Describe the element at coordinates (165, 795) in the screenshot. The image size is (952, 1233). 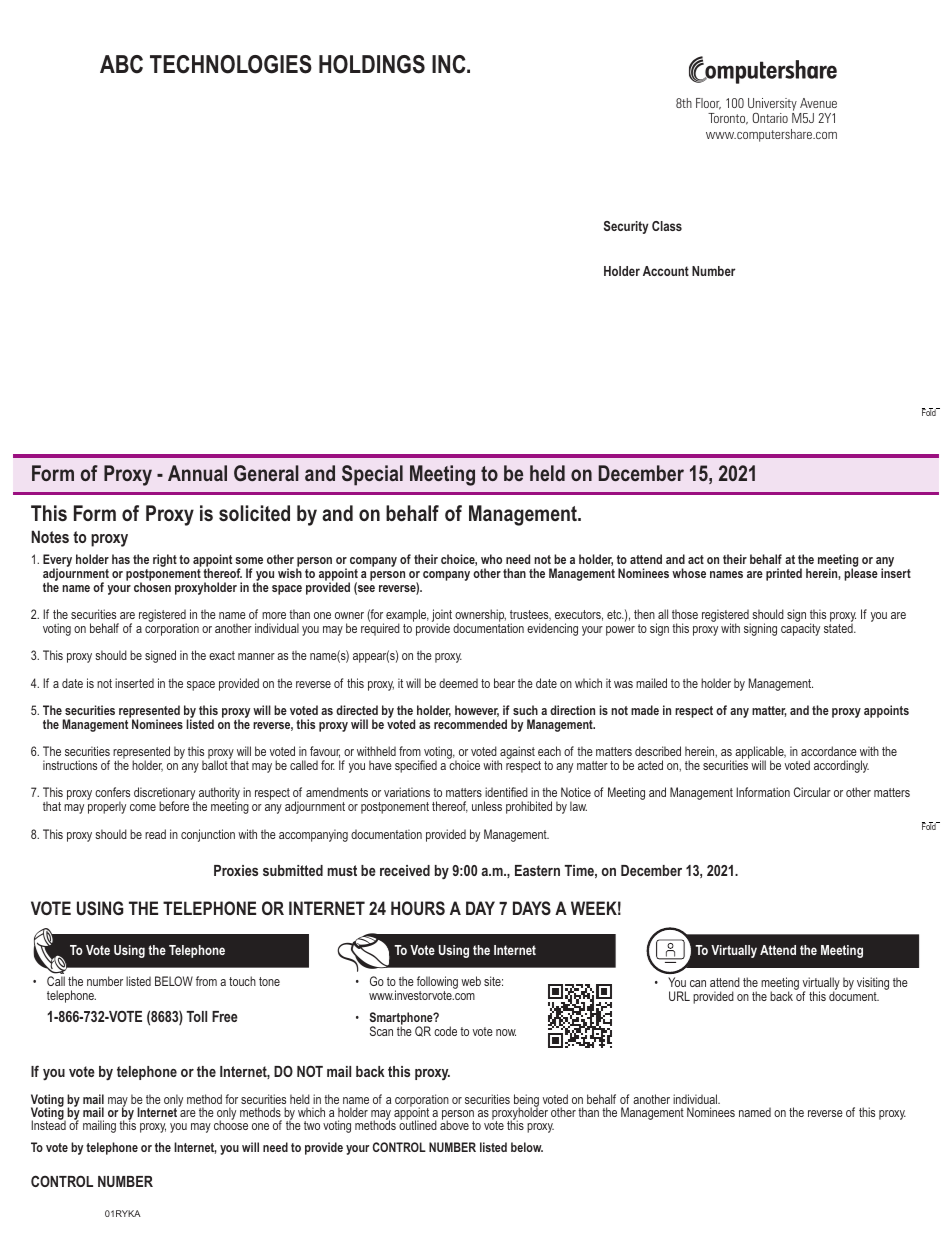
I see `discretionary` at that location.
